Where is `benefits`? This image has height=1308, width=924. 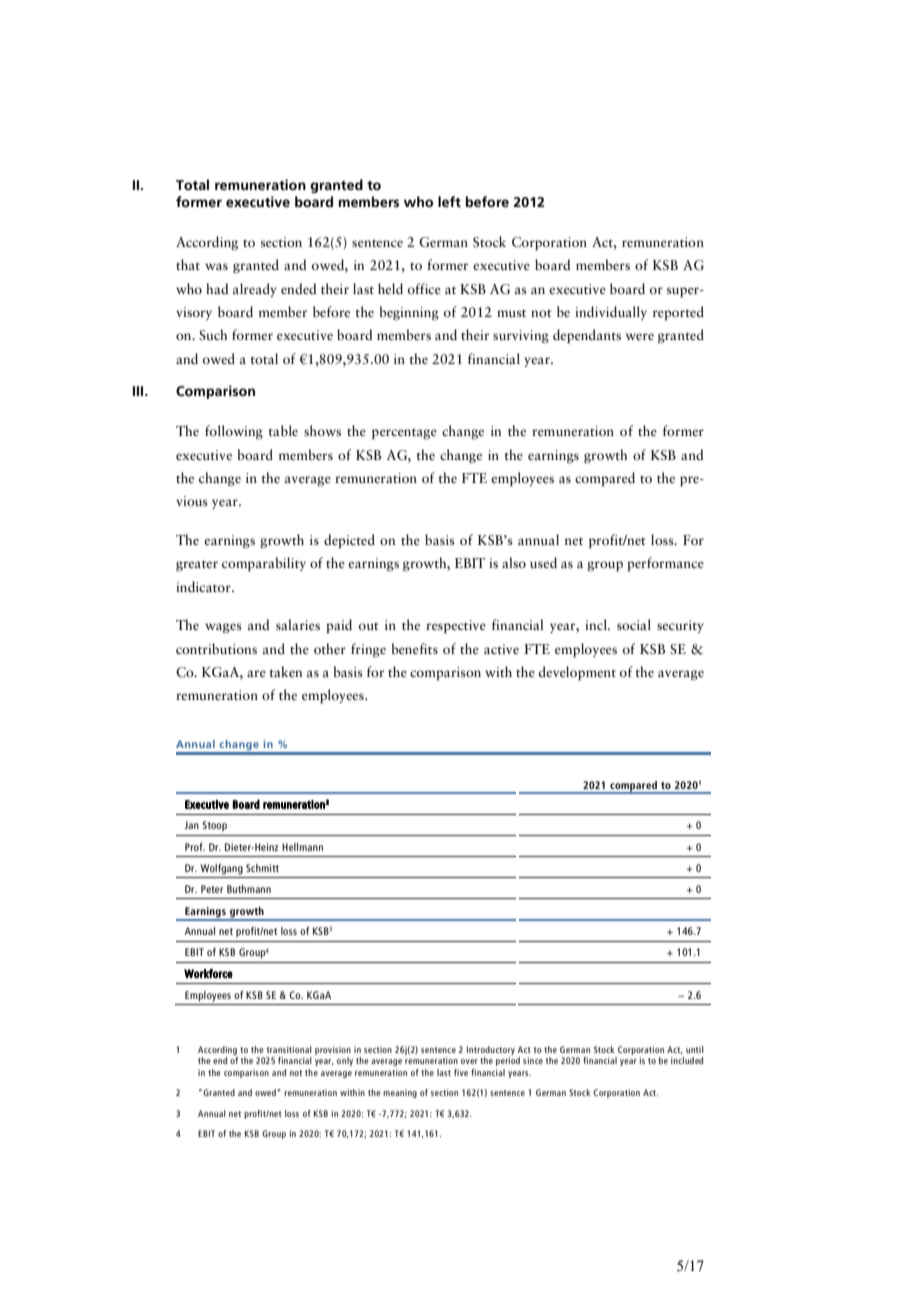
benefits is located at coordinates (415, 648).
